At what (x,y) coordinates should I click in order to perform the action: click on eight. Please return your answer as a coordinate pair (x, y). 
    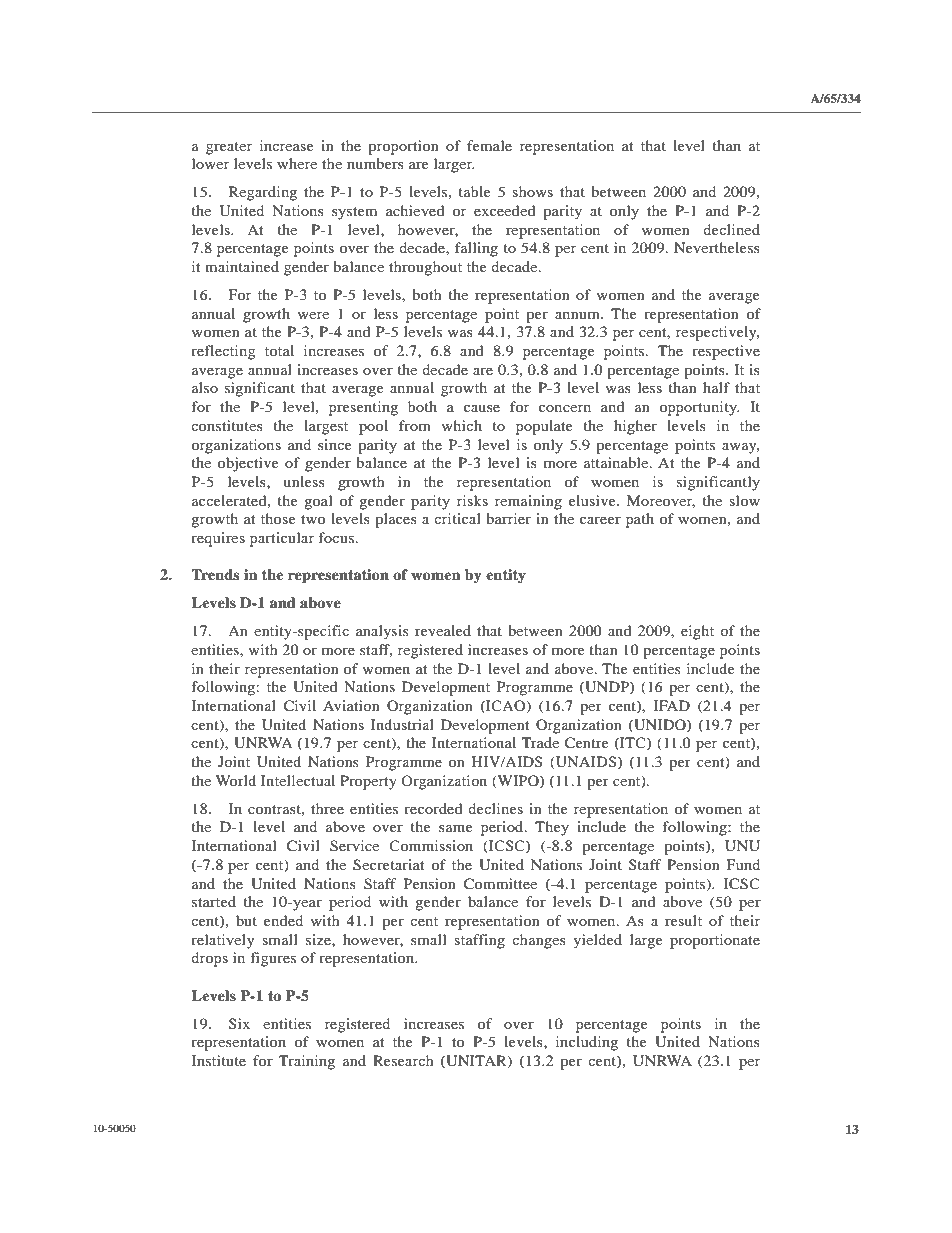
    Looking at the image, I should click on (697, 632).
